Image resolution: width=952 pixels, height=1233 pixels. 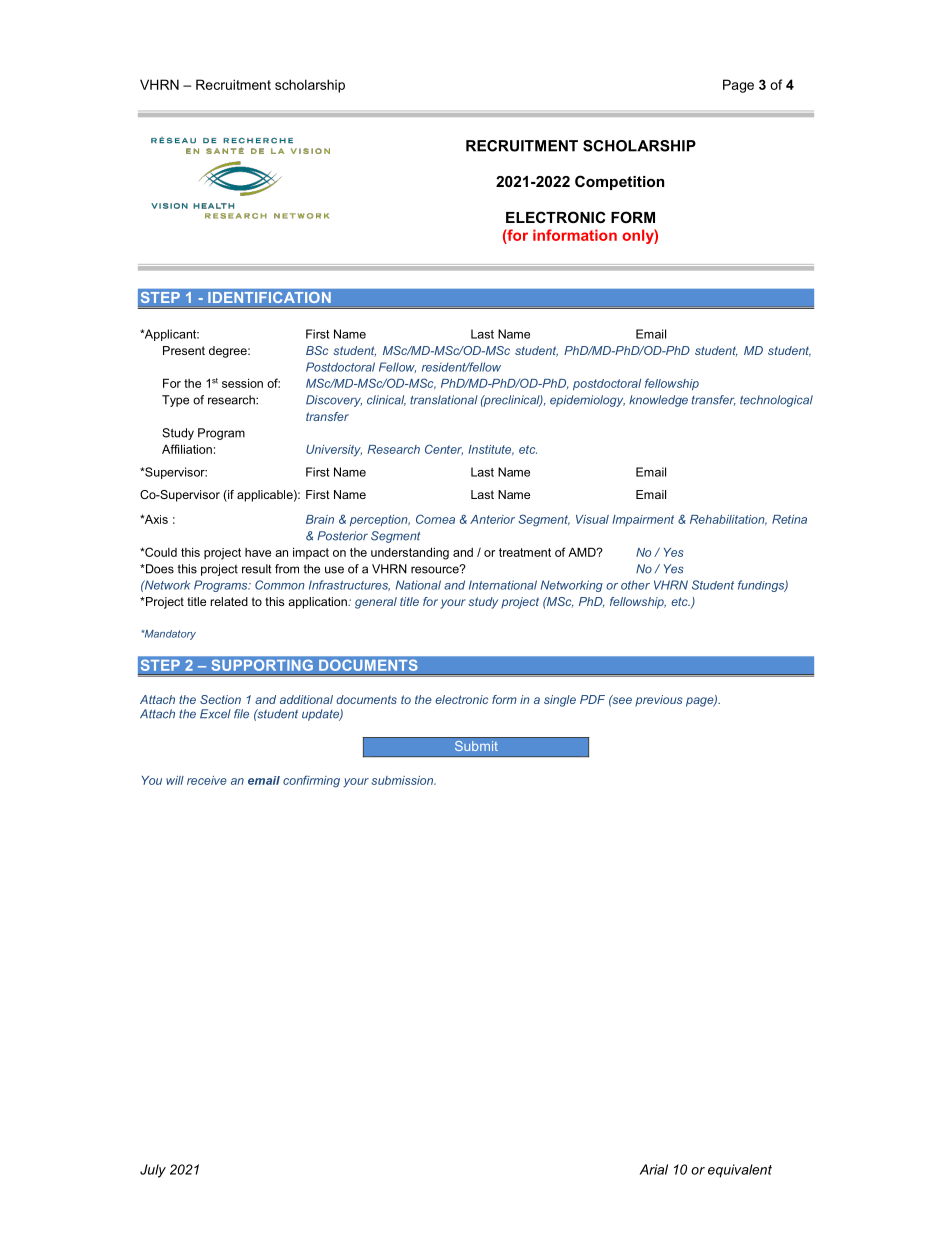 I want to click on single, so click(x=560, y=701).
